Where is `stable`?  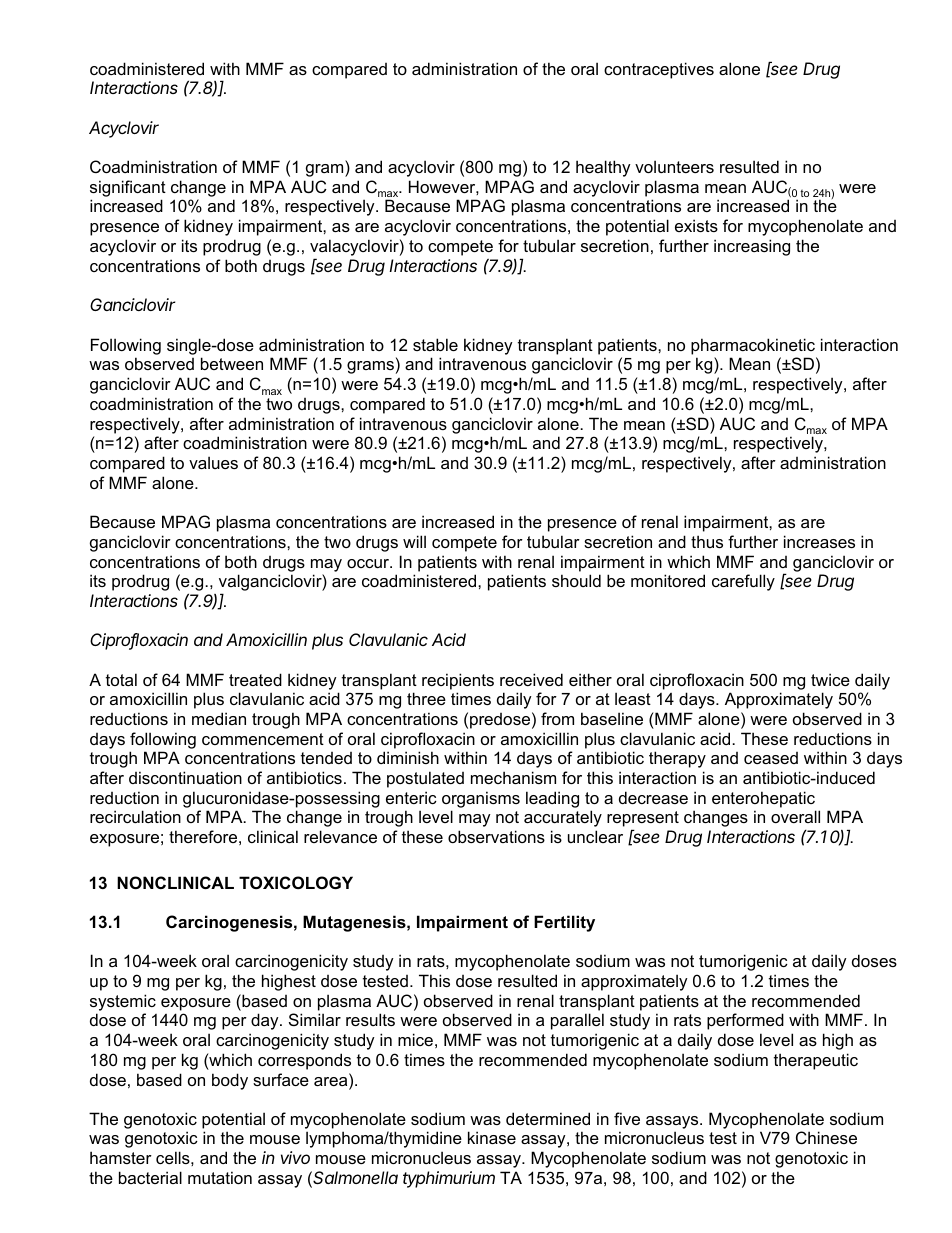 stable is located at coordinates (435, 344).
